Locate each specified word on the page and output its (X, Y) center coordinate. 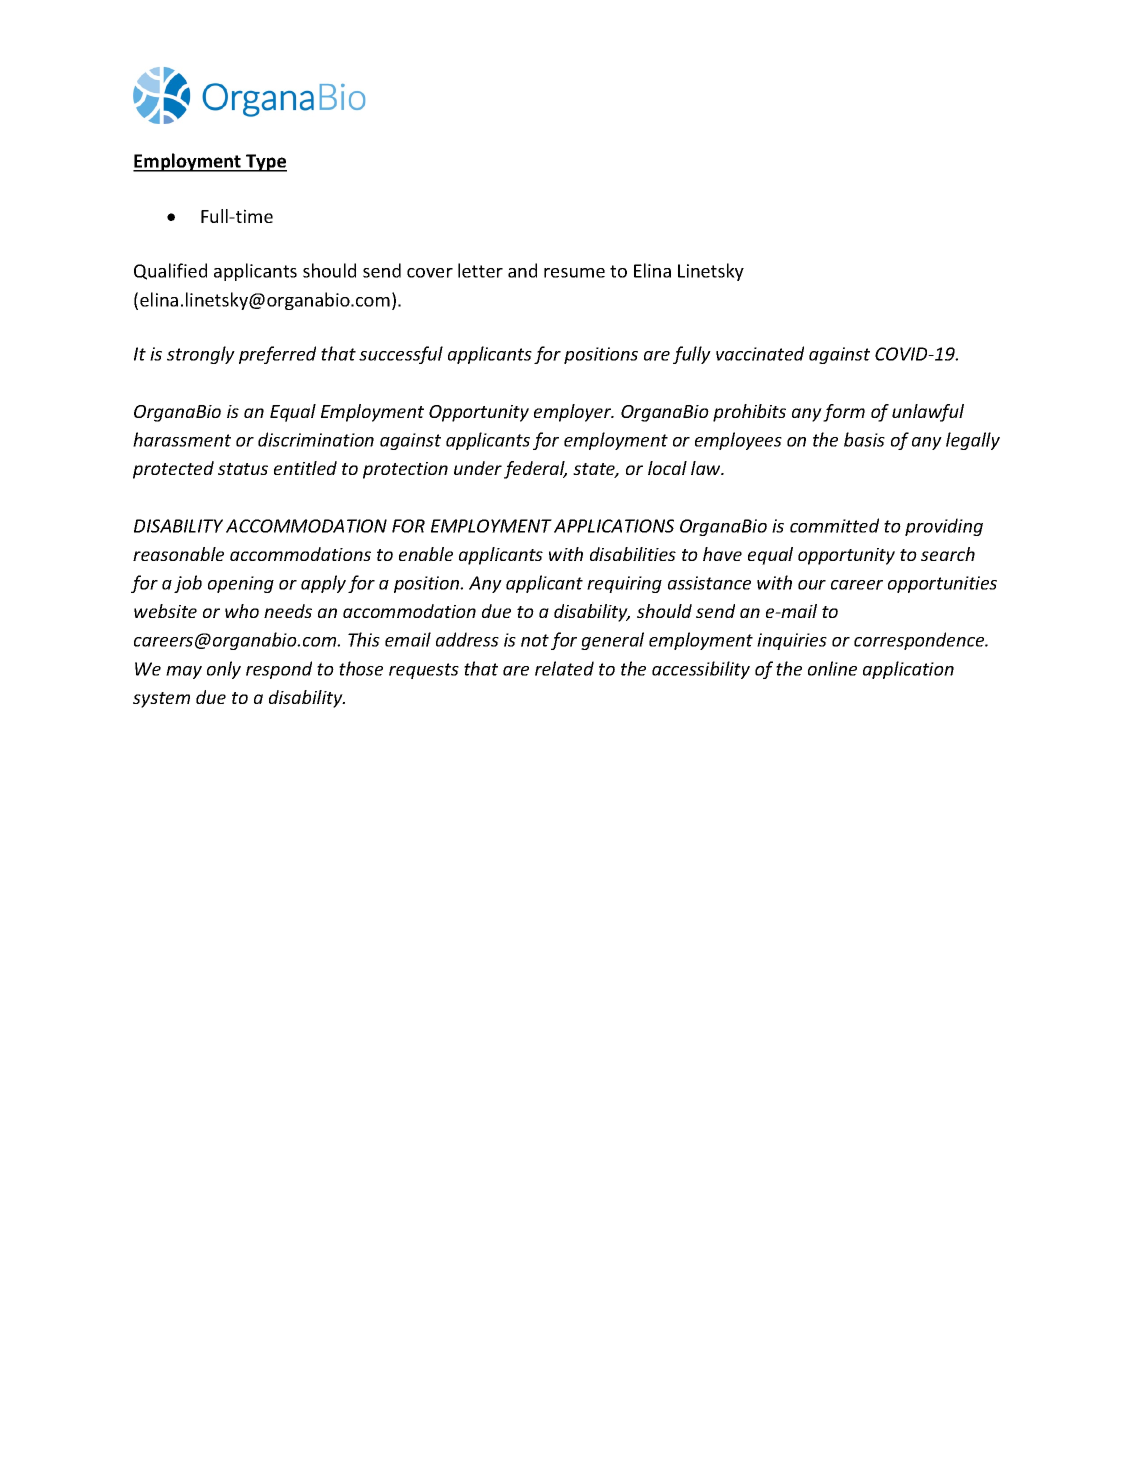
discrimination (316, 439)
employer (574, 413)
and (522, 270)
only (224, 670)
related (564, 668)
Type (265, 163)
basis (864, 439)
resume (574, 273)
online (832, 668)
